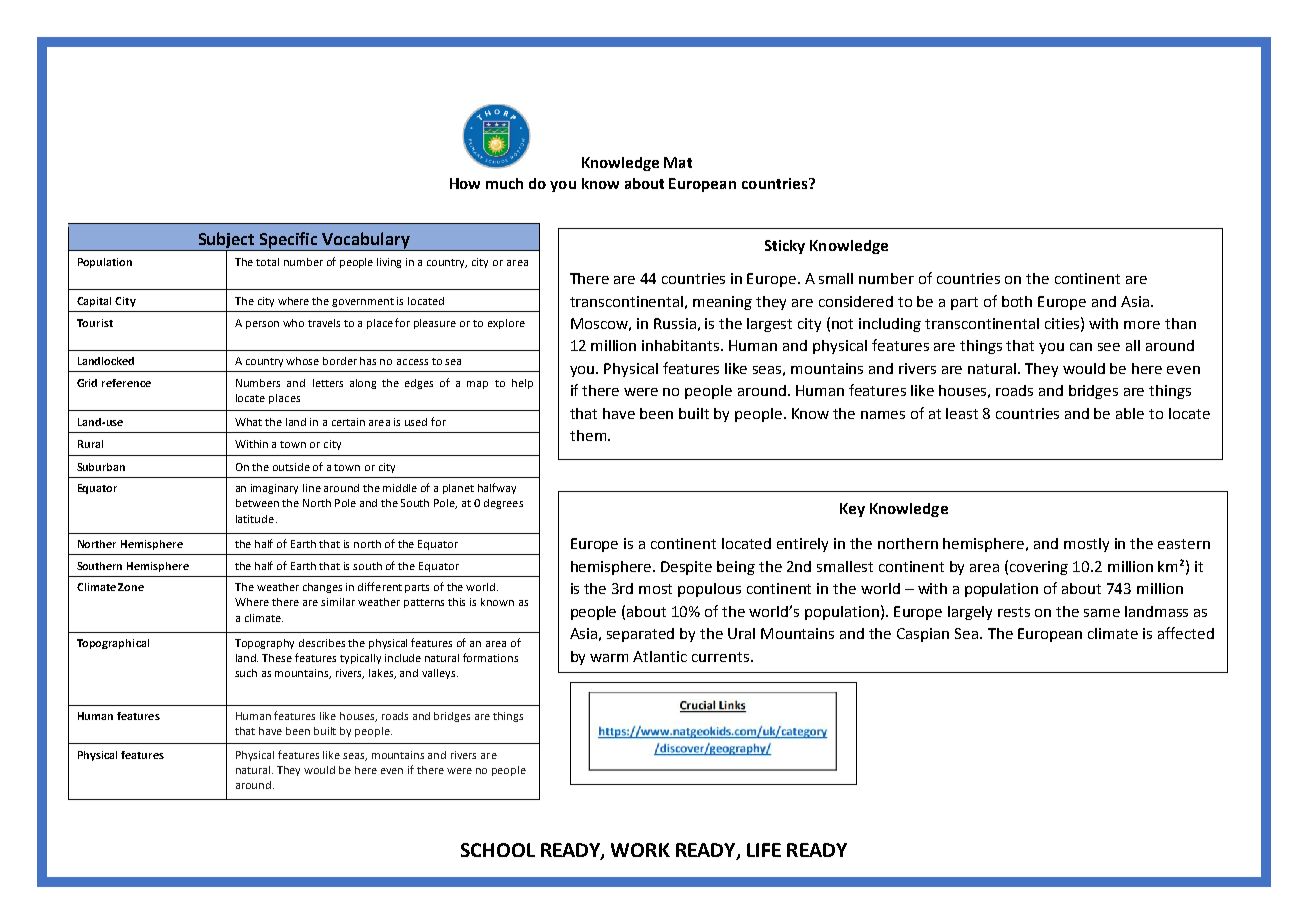 This page has width=1308, height=924. Describe the element at coordinates (267, 262) in the page. I see `total` at that location.
